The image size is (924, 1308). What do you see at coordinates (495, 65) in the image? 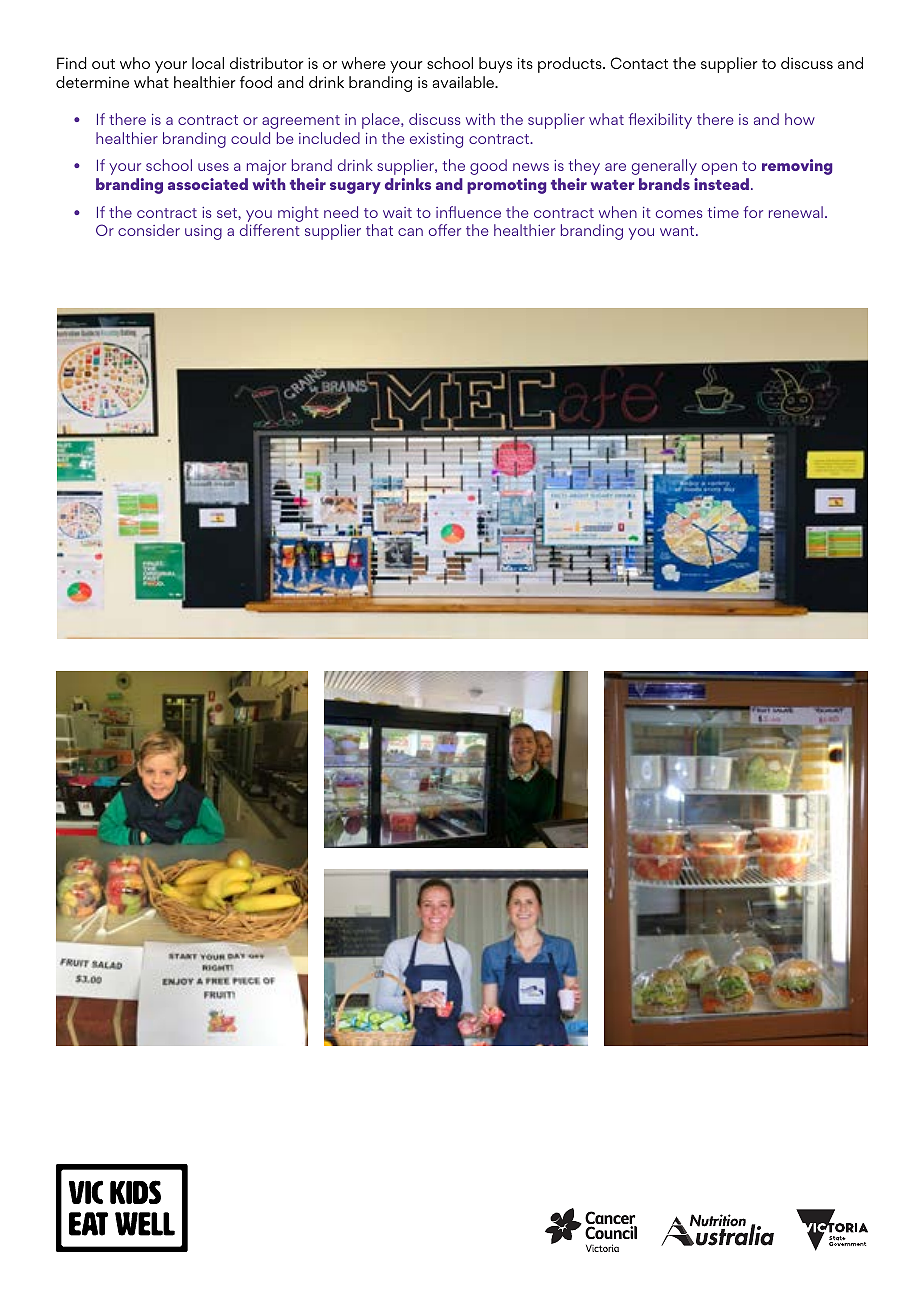
I see `buys` at bounding box center [495, 65].
